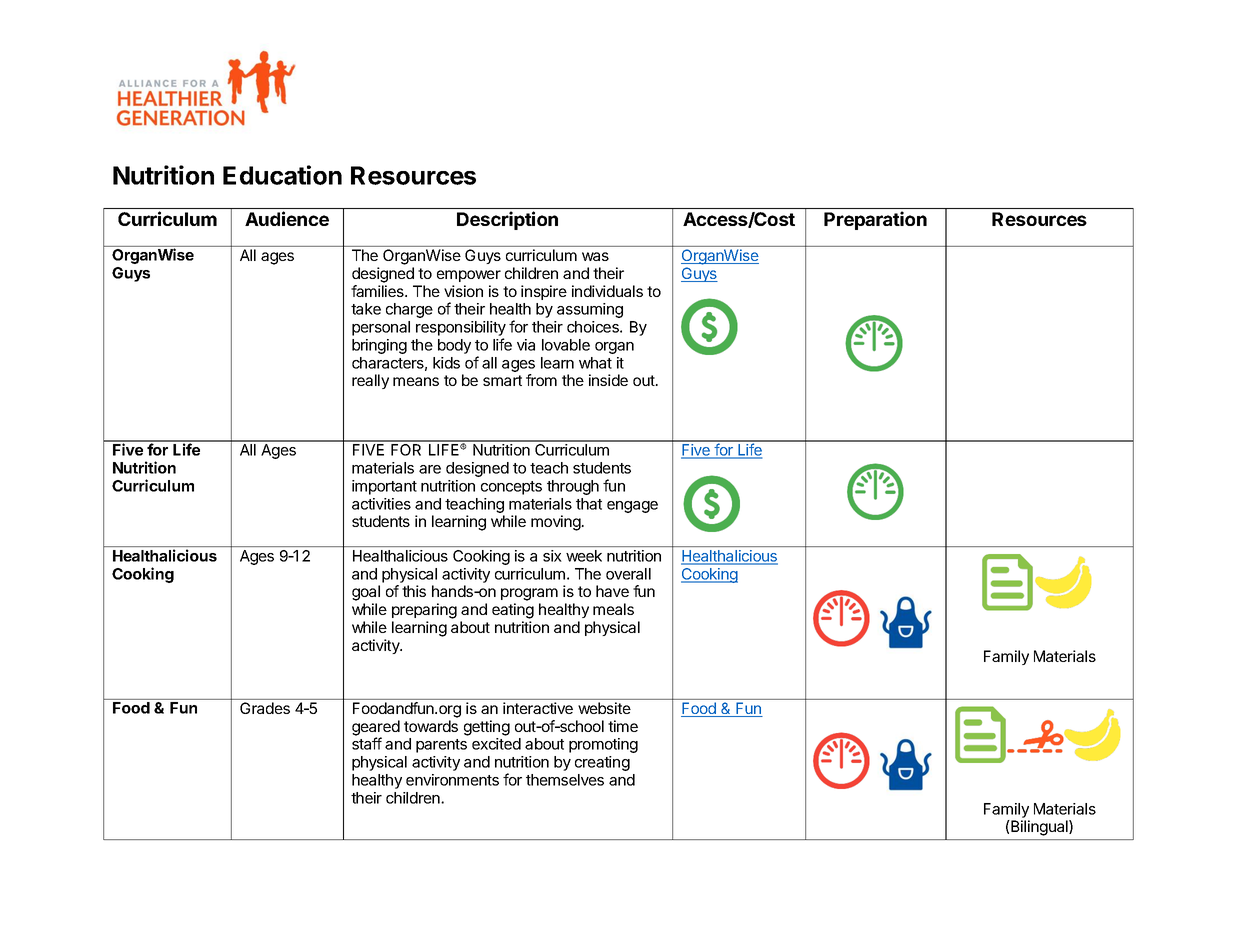  What do you see at coordinates (367, 743) in the screenshot?
I see `staff` at bounding box center [367, 743].
